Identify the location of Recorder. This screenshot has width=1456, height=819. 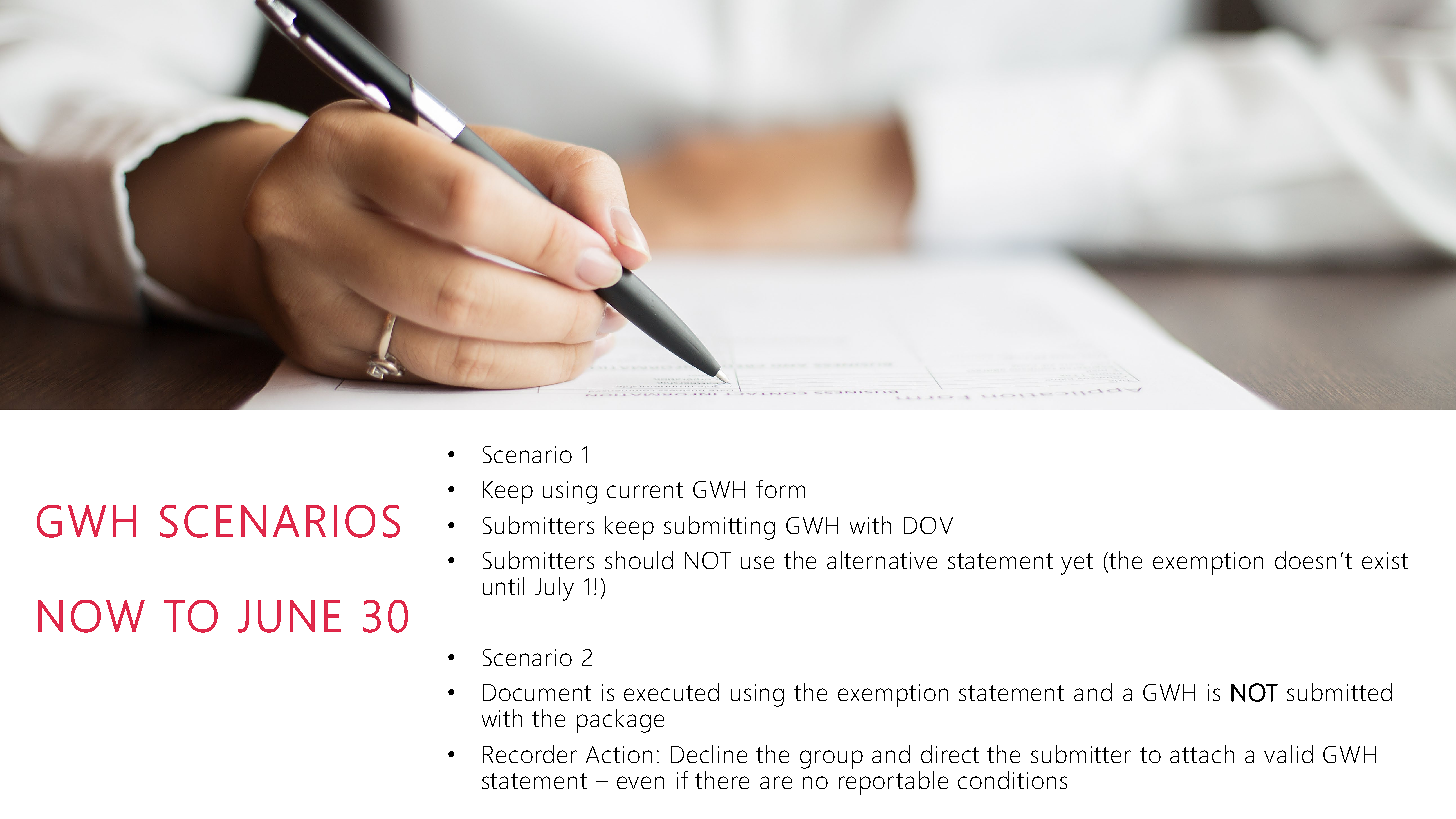
(530, 754).
